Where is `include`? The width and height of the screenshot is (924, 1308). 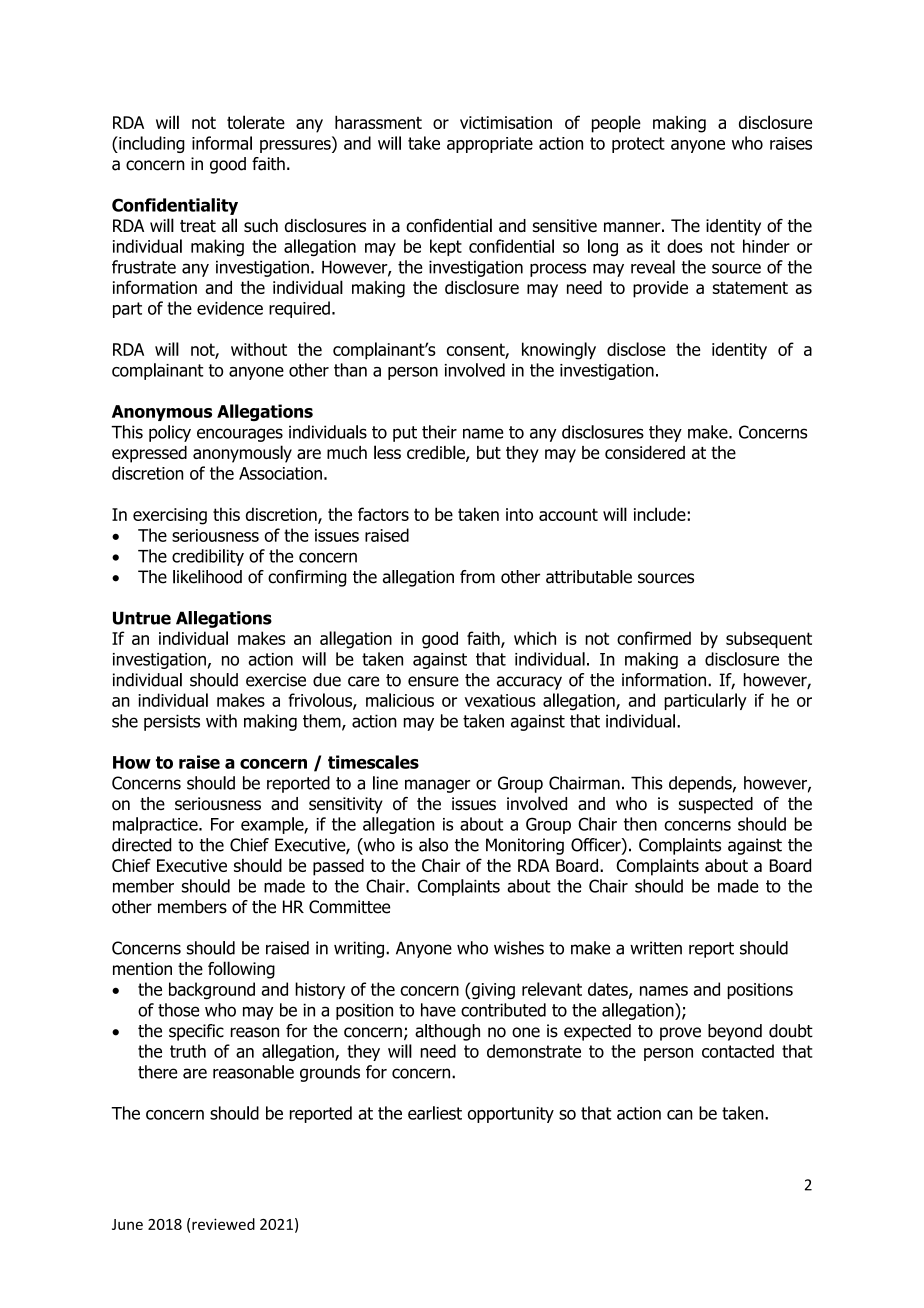
include is located at coordinates (660, 514).
